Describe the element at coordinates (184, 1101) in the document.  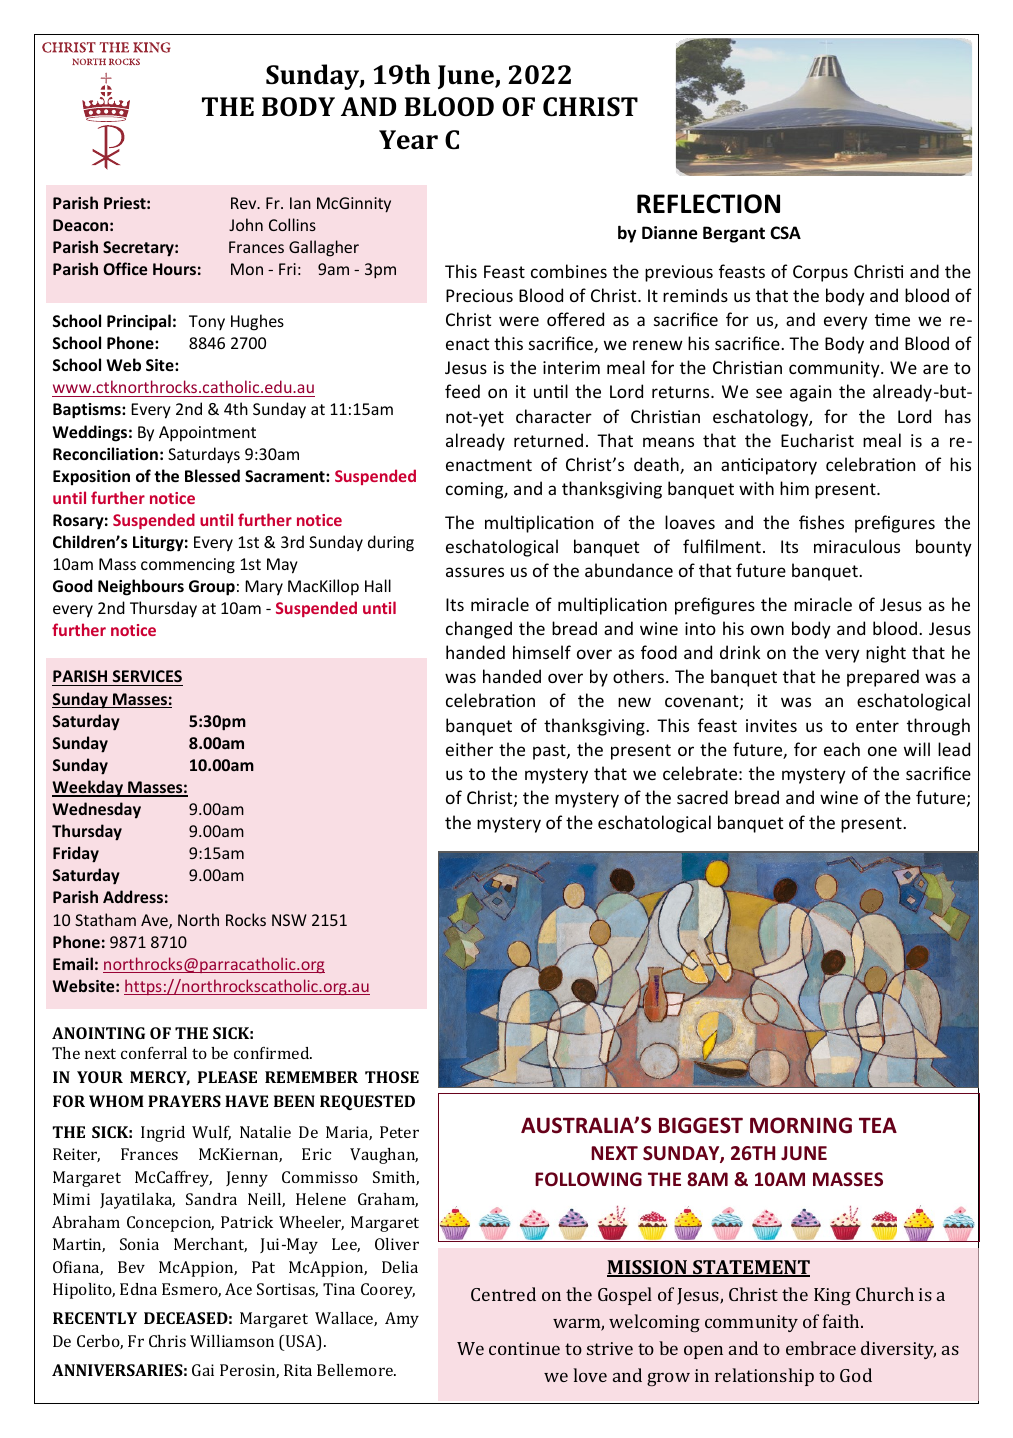
I see `PRAYERS` at that location.
